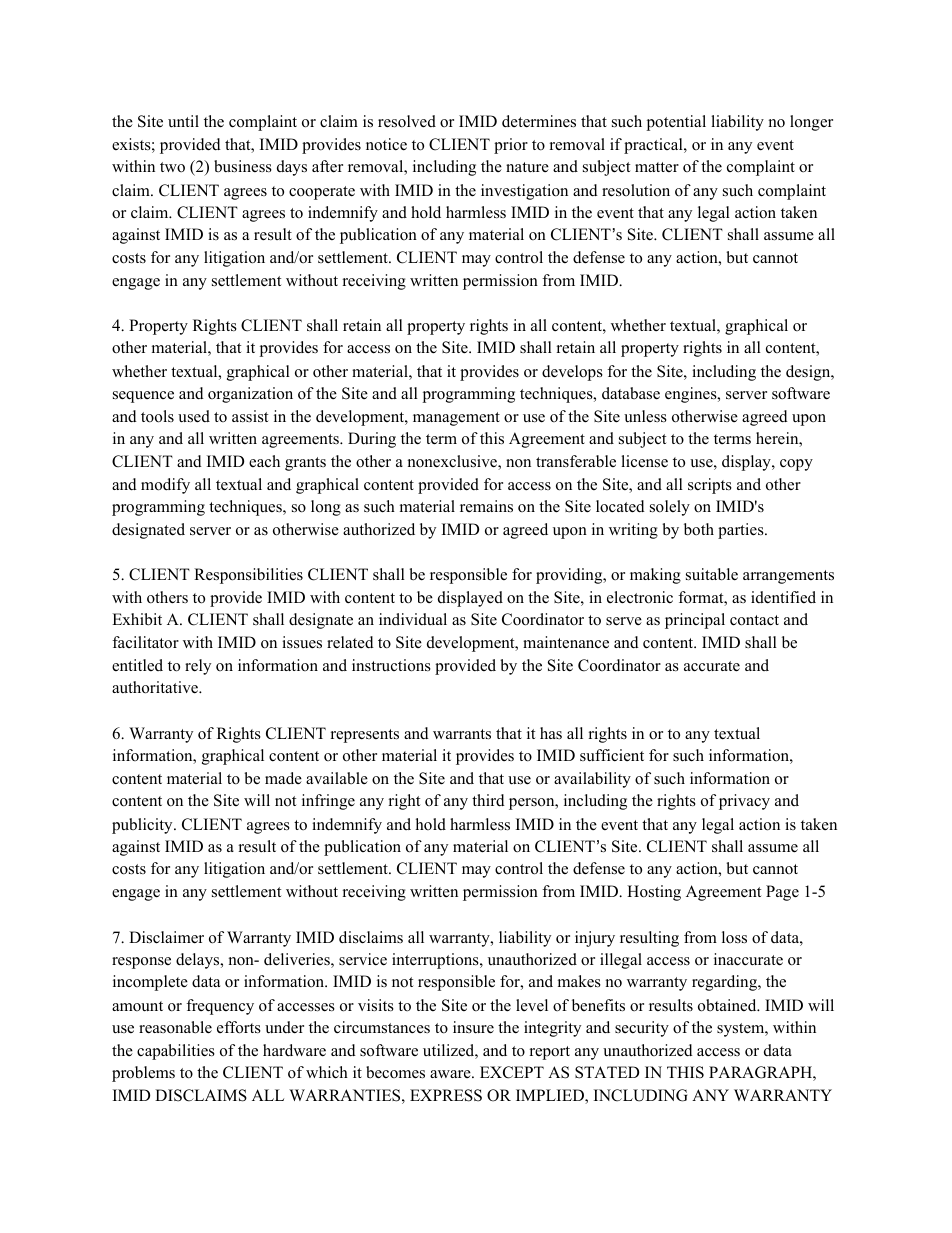 Image resolution: width=952 pixels, height=1233 pixels. What do you see at coordinates (710, 486) in the document?
I see `scripts` at bounding box center [710, 486].
